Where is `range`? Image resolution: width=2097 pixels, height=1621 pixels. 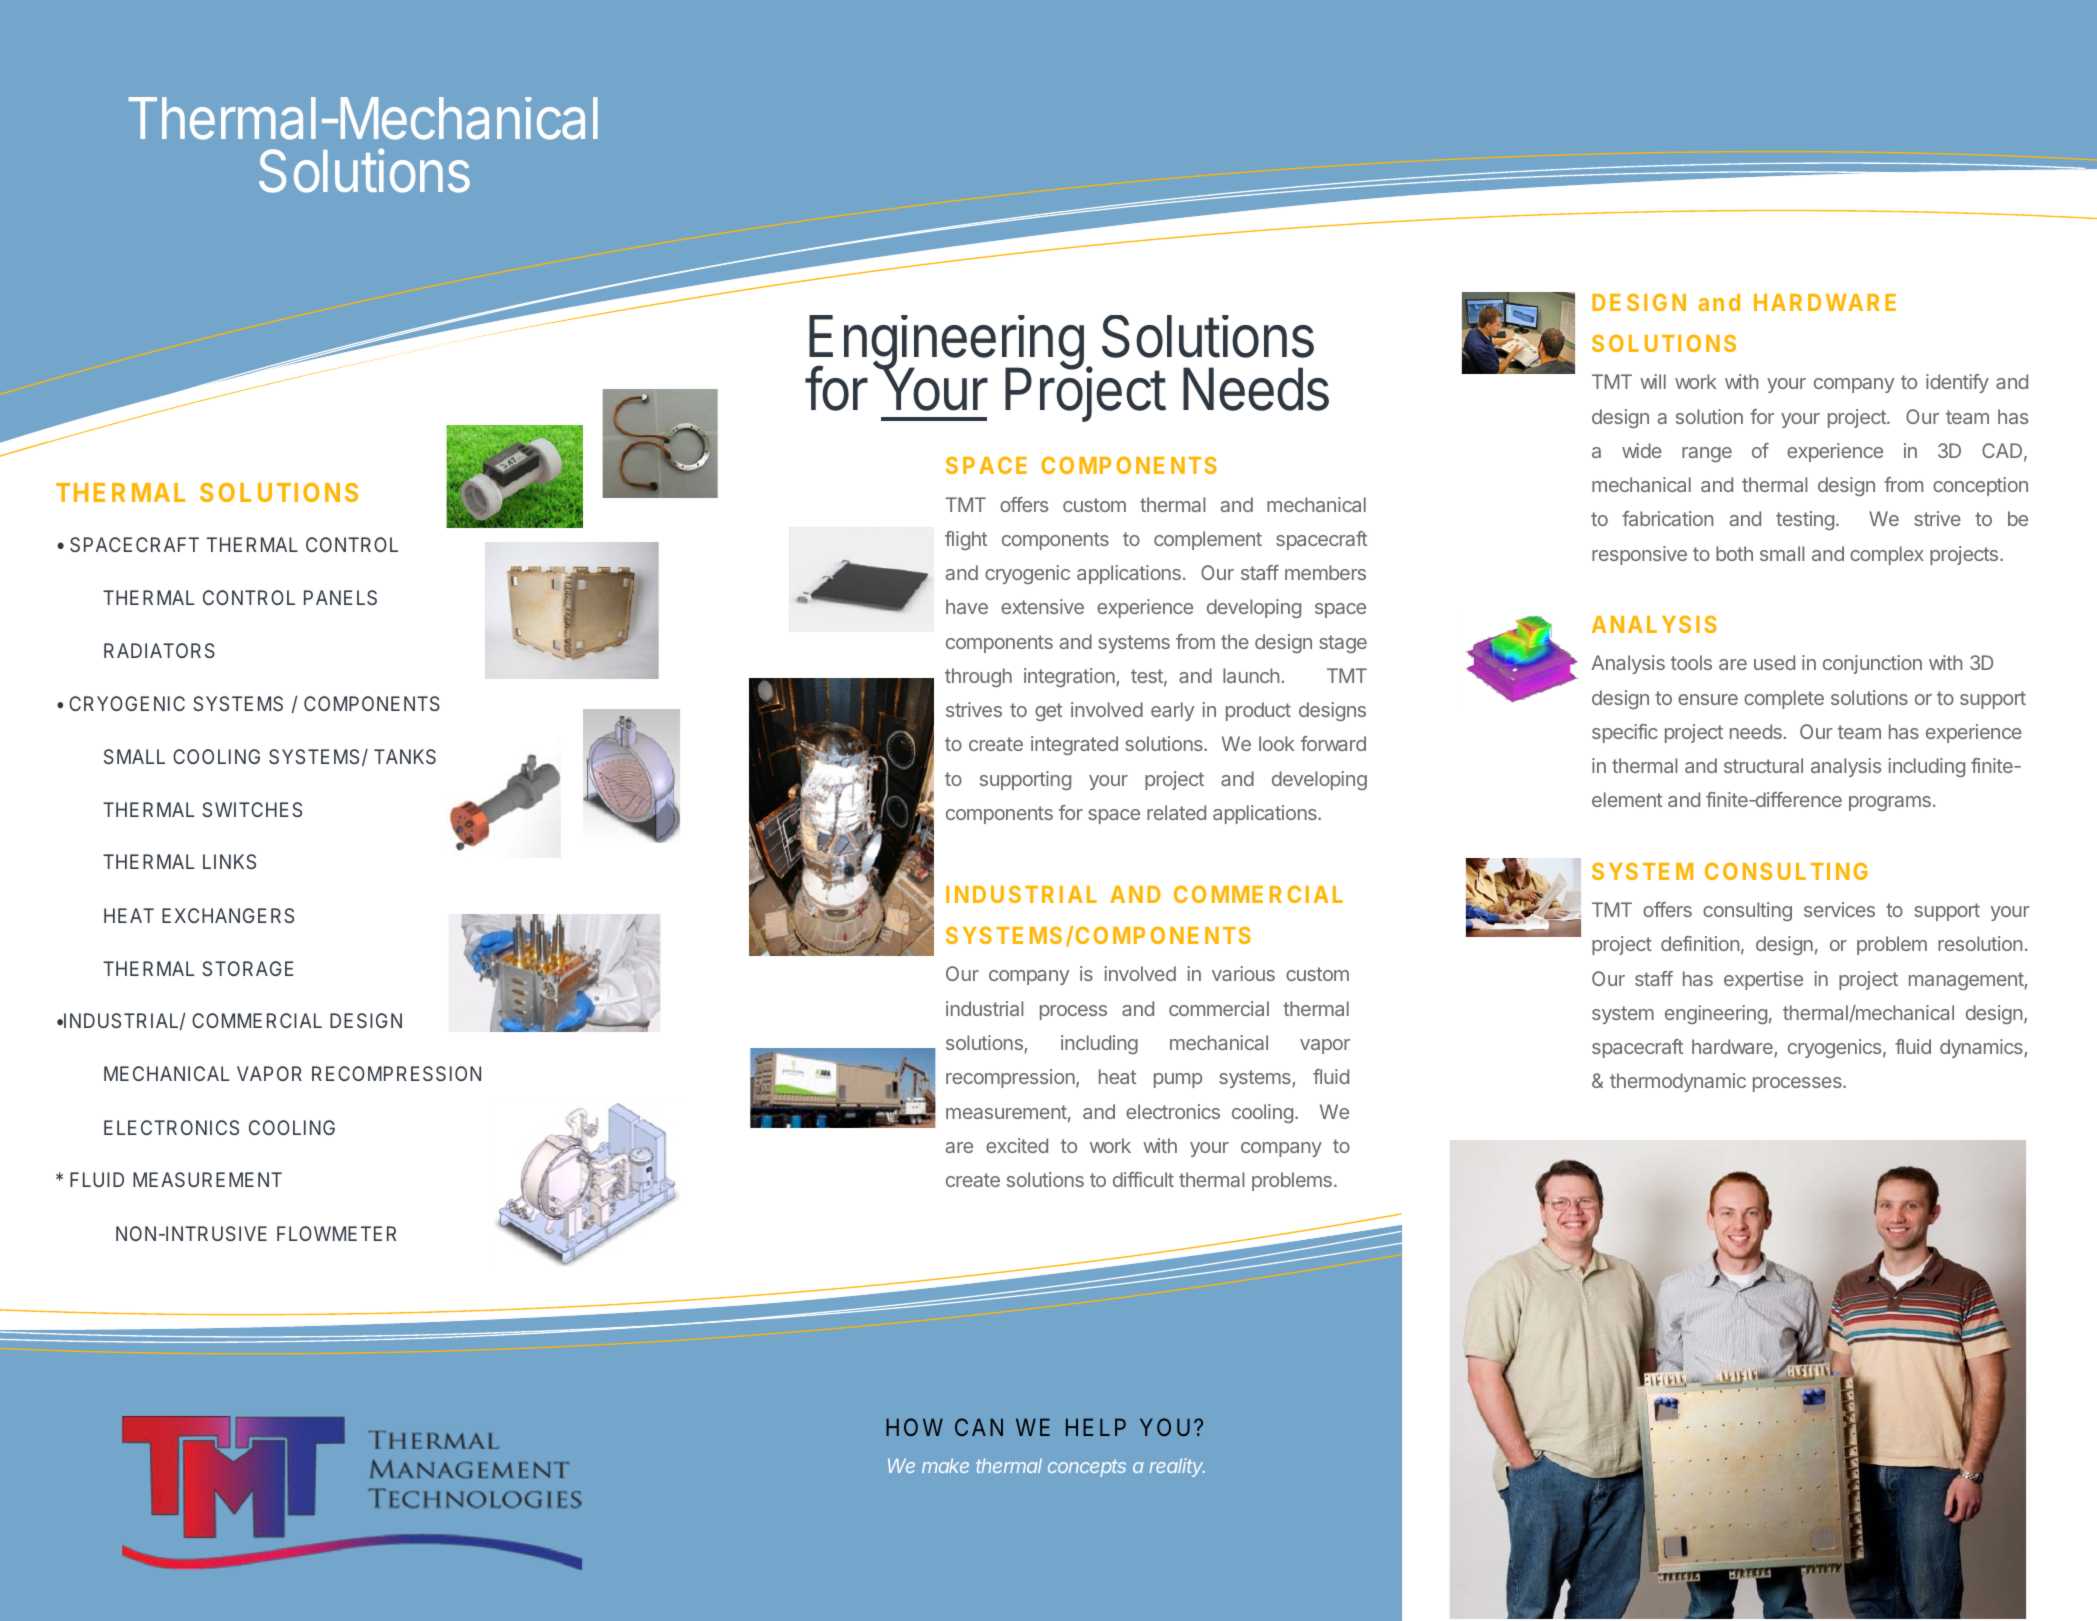 range is located at coordinates (1707, 454).
